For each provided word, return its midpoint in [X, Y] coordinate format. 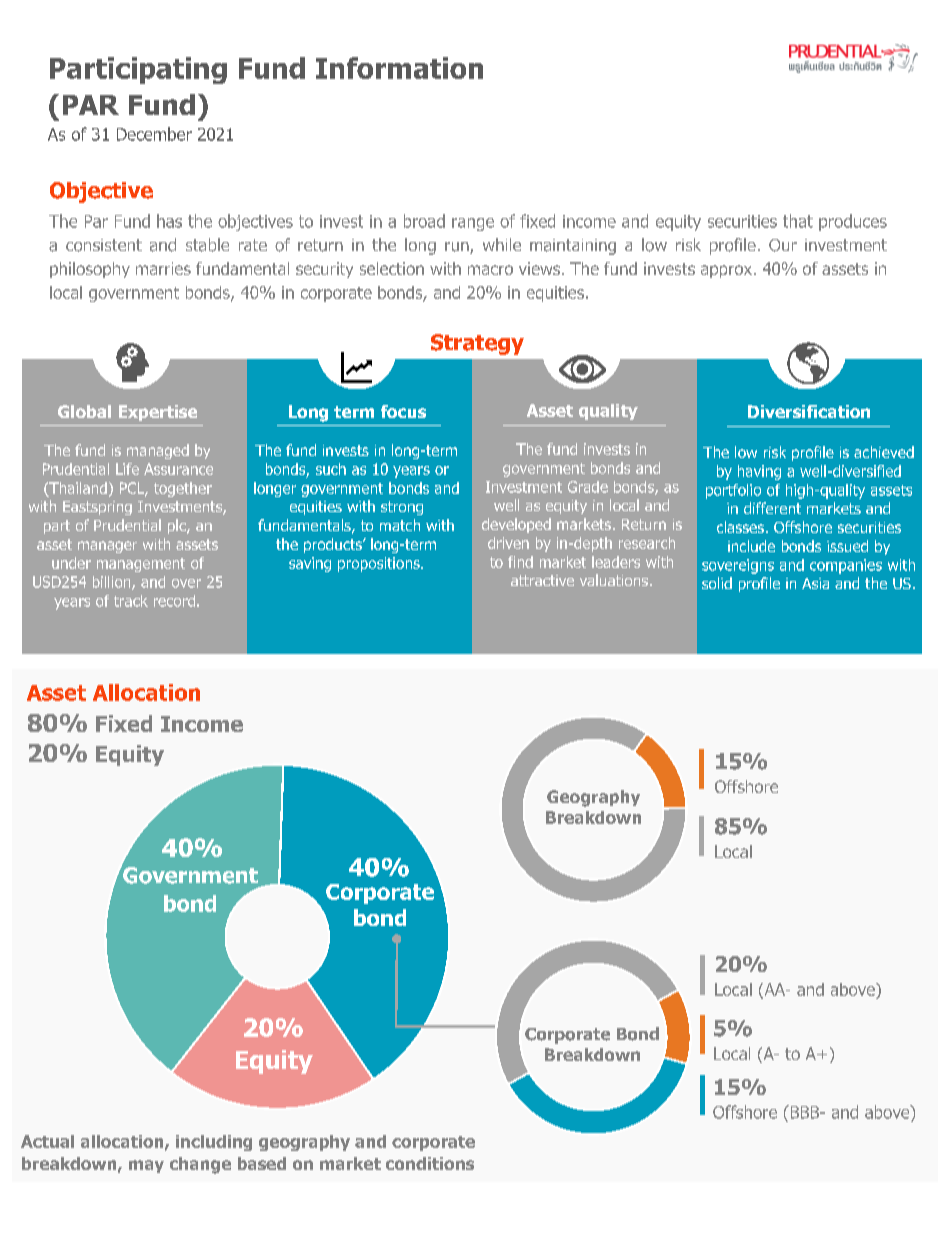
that [798, 221]
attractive [542, 580]
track [131, 601]
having [759, 472]
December [154, 134]
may [146, 1166]
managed [158, 451]
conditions [430, 1163]
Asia [815, 583]
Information [399, 68]
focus [403, 411]
